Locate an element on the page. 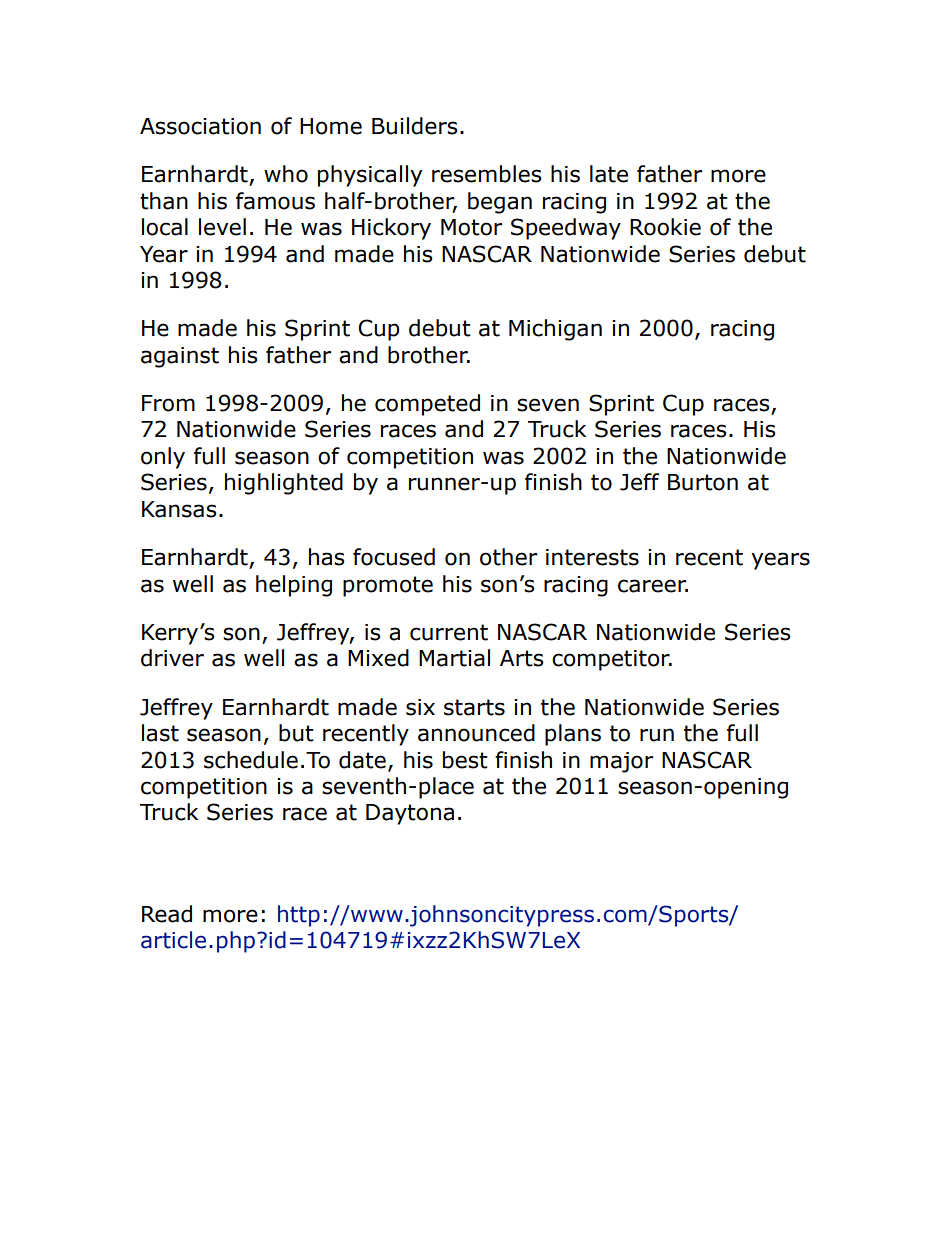 The width and height of the image is (952, 1233). Read is located at coordinates (167, 914).
